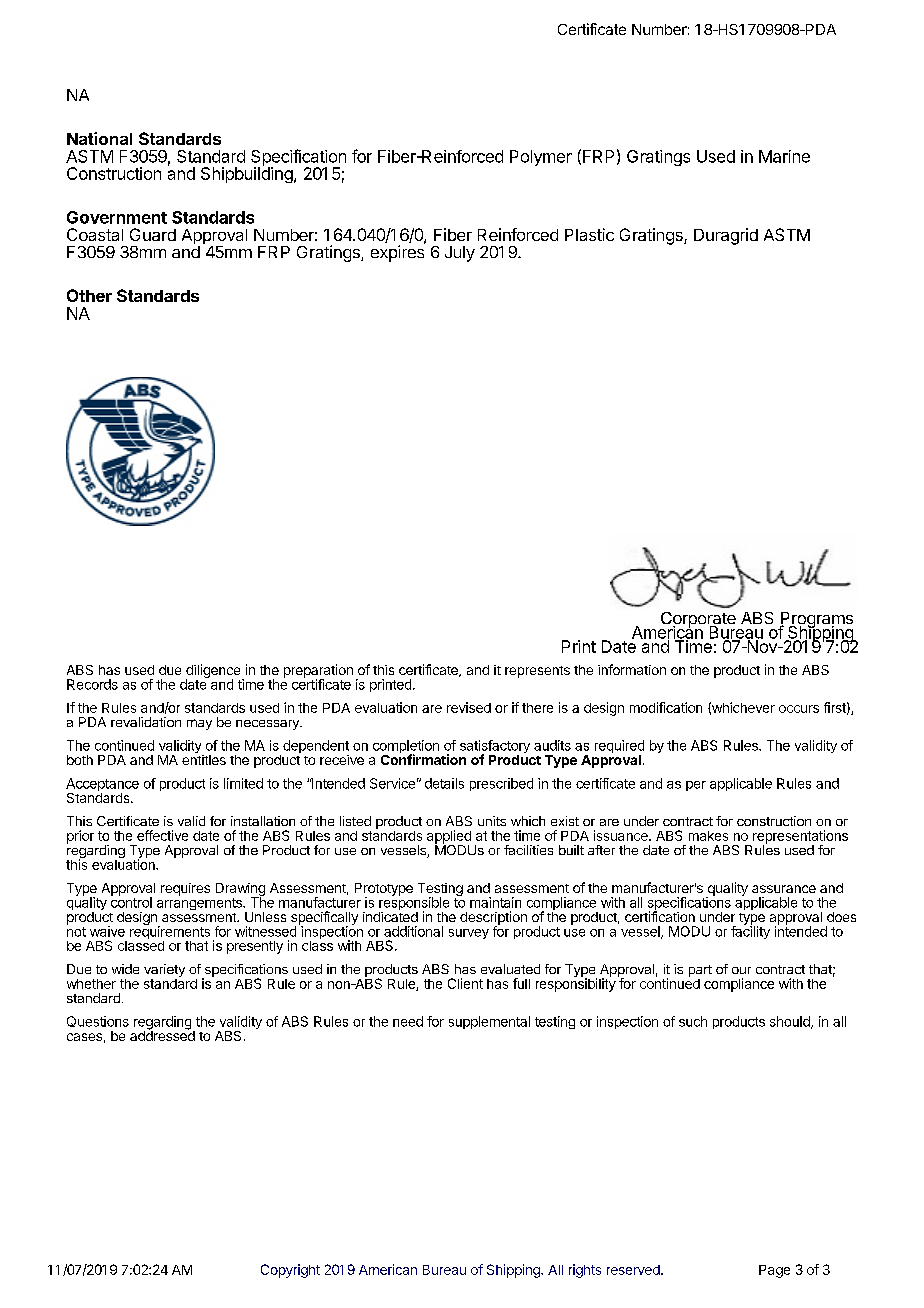  Describe the element at coordinates (537, 672) in the screenshot. I see `represents` at that location.
